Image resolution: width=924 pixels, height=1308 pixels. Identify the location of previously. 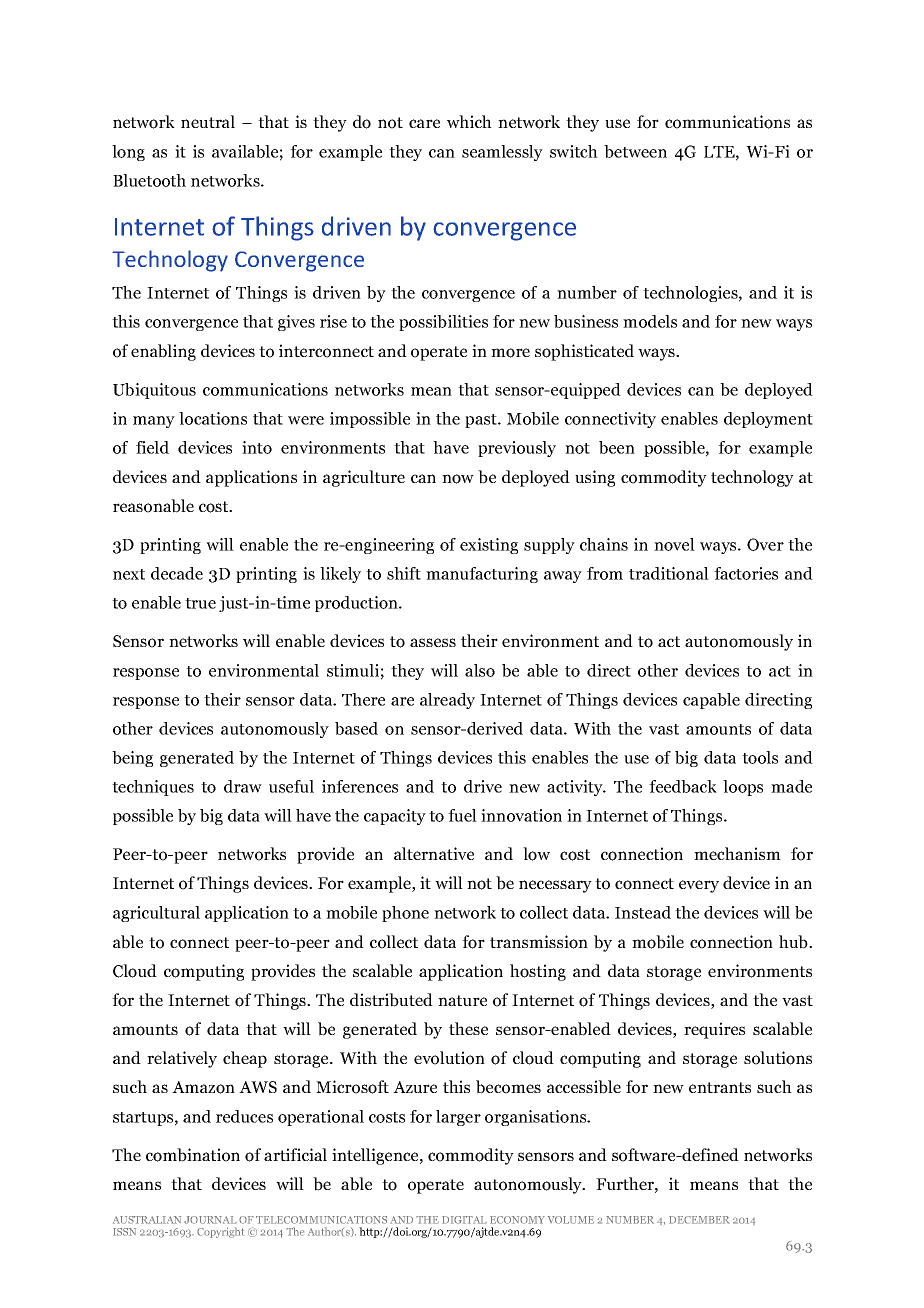
(517, 449).
